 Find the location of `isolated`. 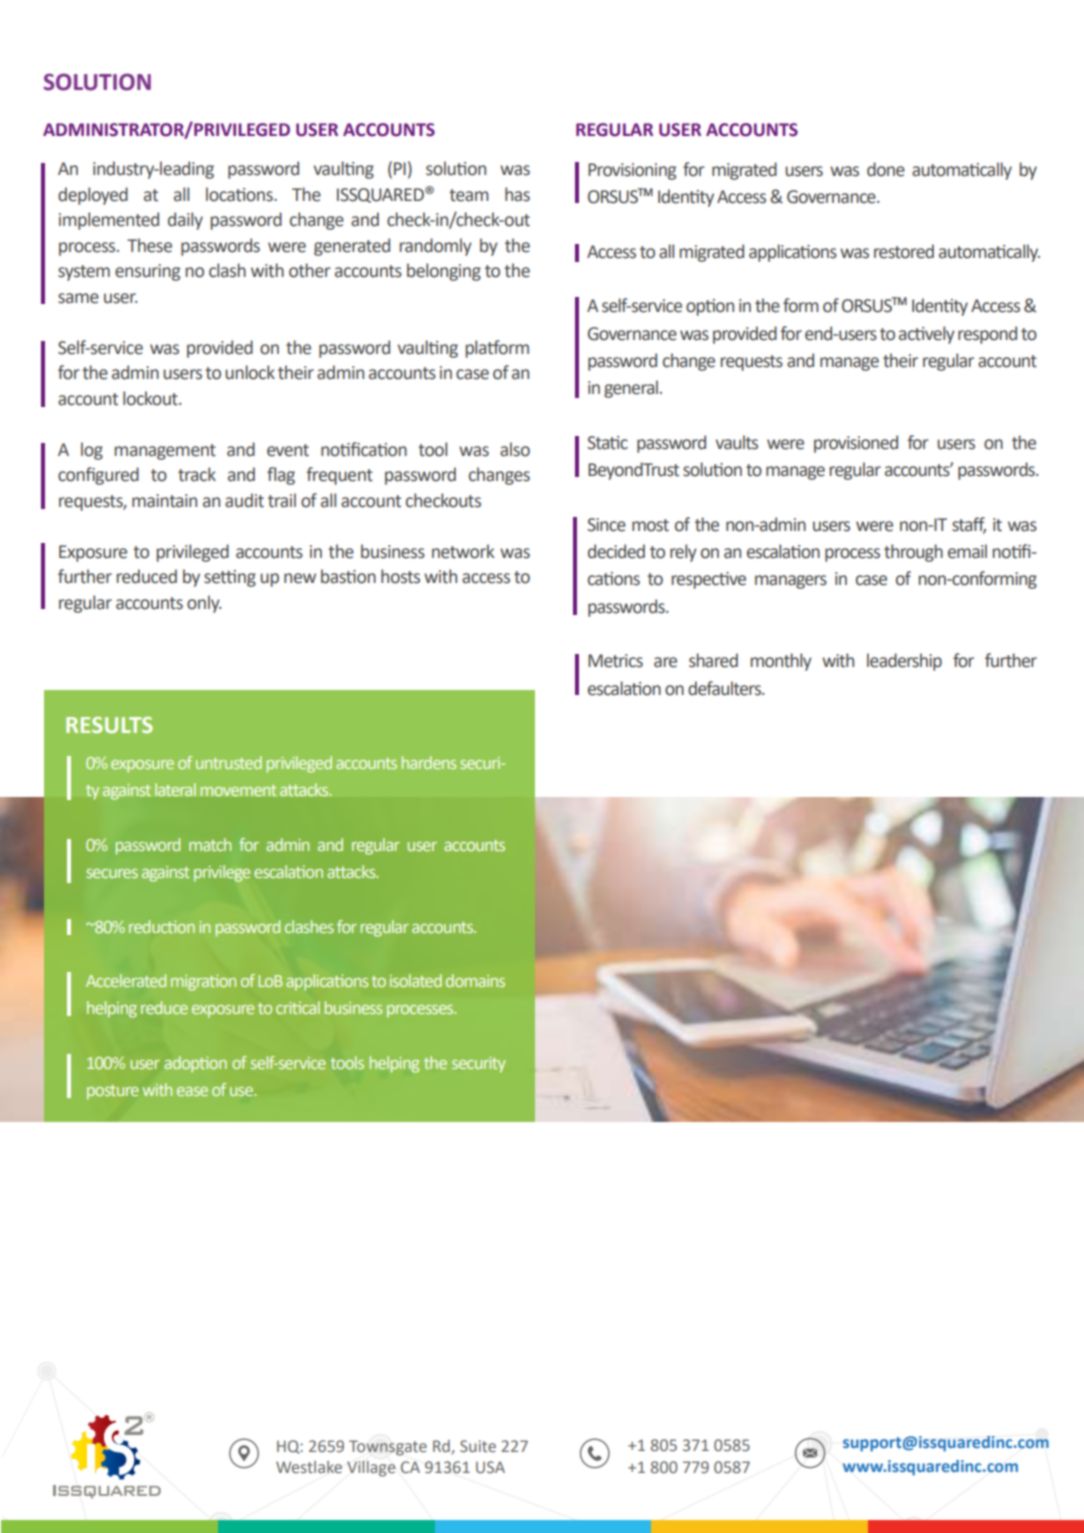

isolated is located at coordinates (416, 980).
